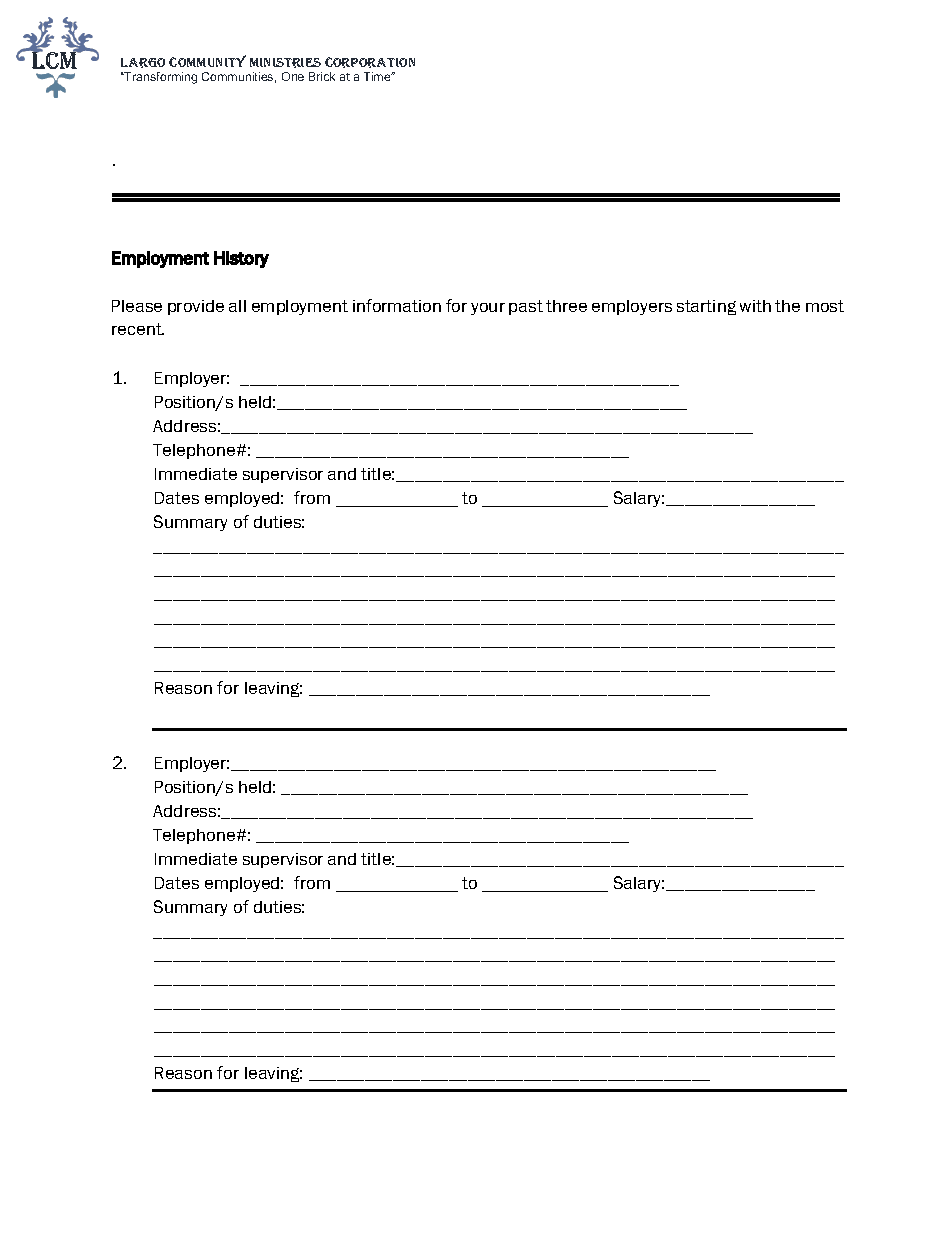 The image size is (952, 1233). What do you see at coordinates (787, 306) in the screenshot?
I see `the` at bounding box center [787, 306].
